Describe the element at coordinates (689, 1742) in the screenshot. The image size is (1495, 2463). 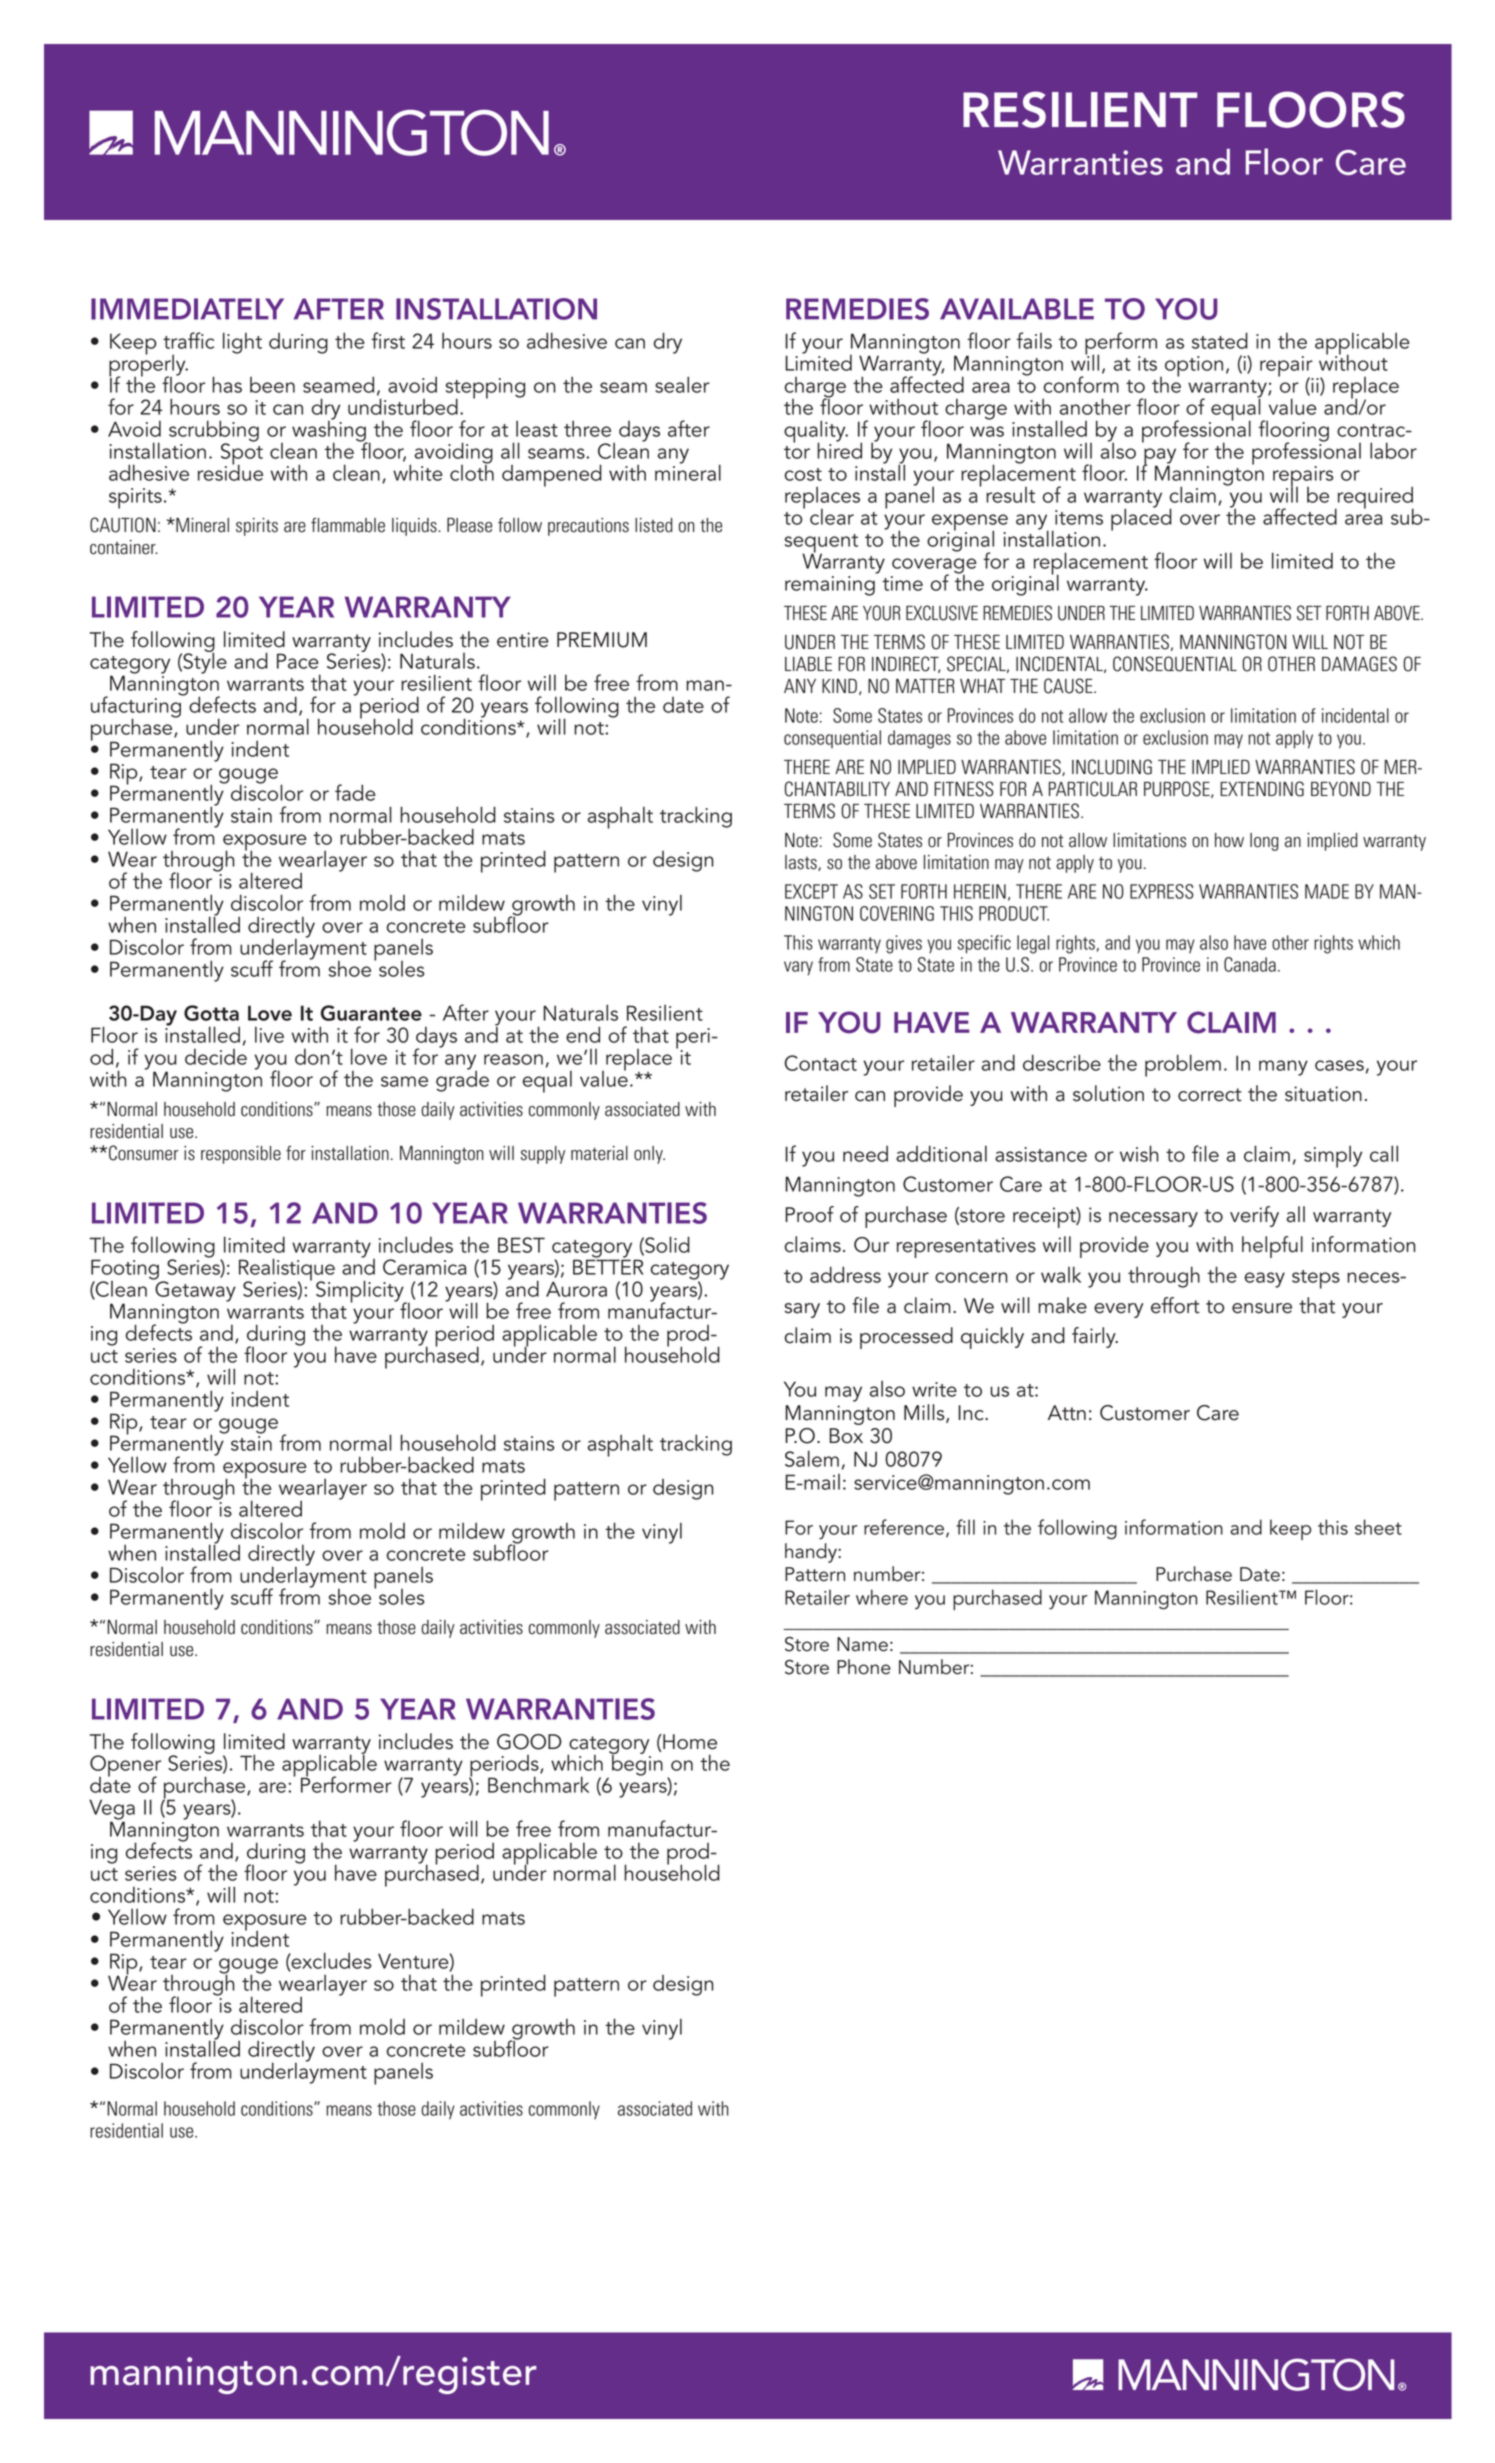
I see `Home` at that location.
